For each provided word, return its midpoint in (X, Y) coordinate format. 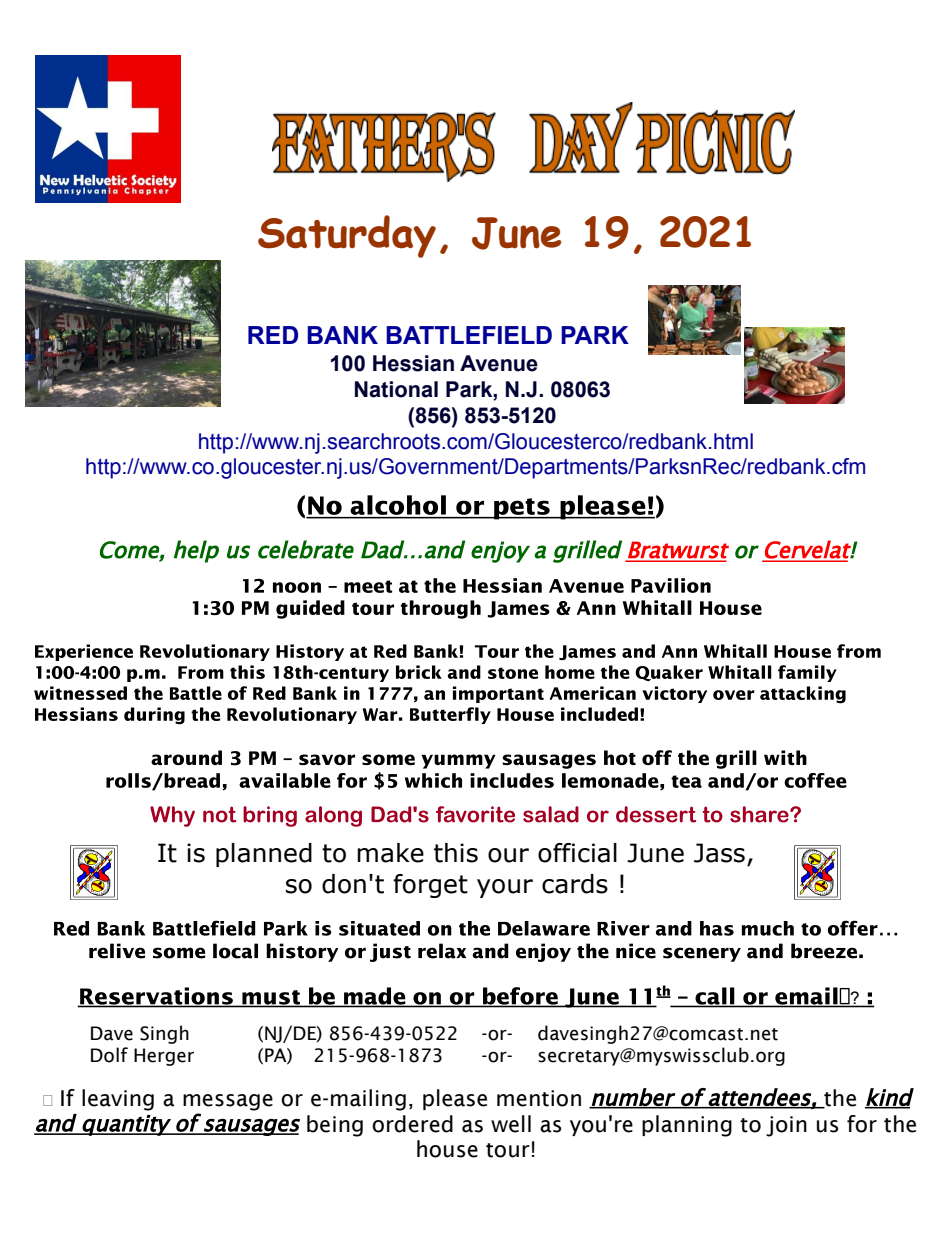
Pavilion (671, 585)
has (717, 928)
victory (674, 694)
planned (264, 855)
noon (297, 587)
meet (368, 586)
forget (430, 886)
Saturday (347, 236)
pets (522, 509)
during (154, 716)
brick (419, 672)
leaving (118, 1100)
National (396, 389)
